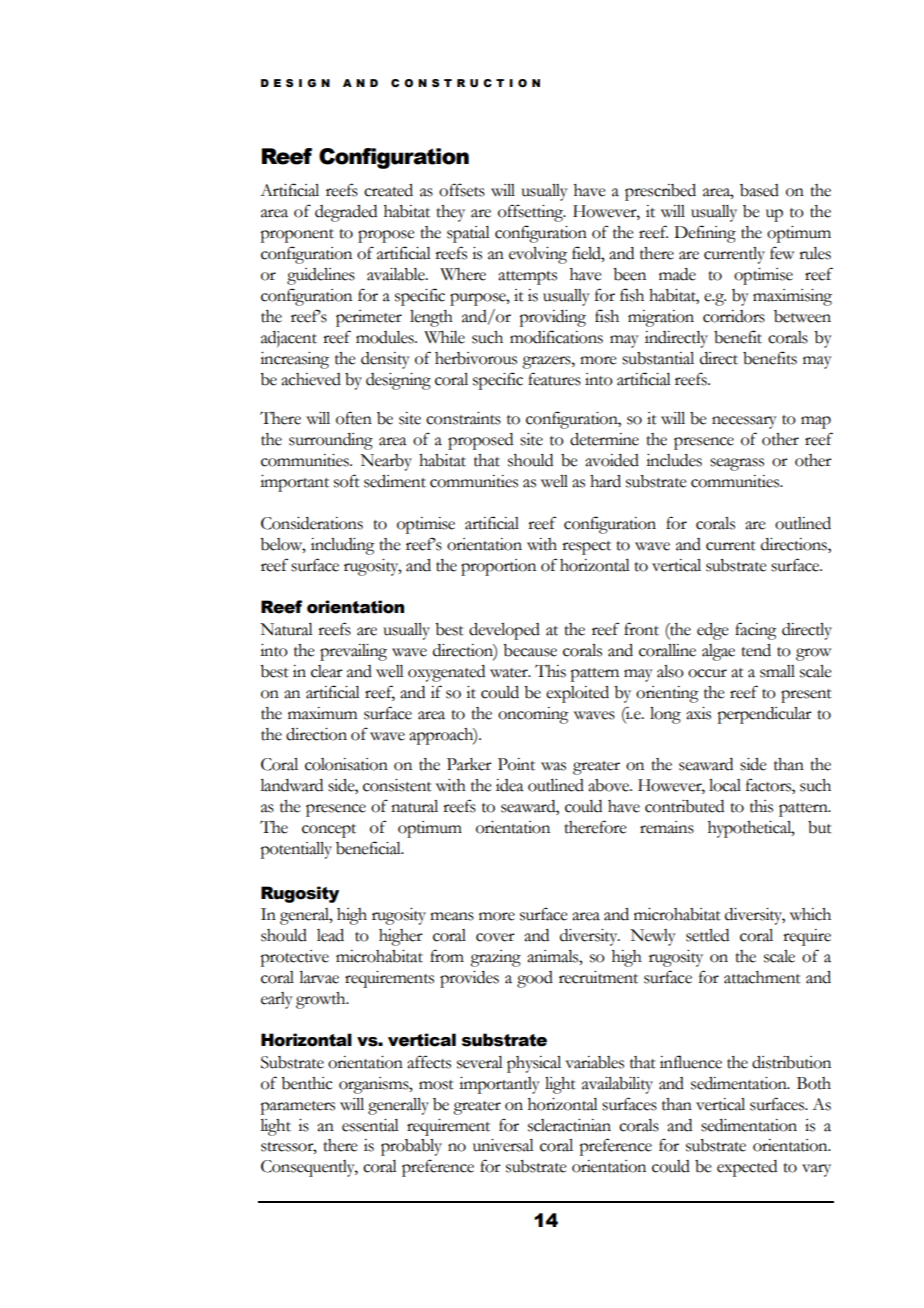 This screenshot has width=924, height=1308. I want to click on essential, so click(370, 1125).
